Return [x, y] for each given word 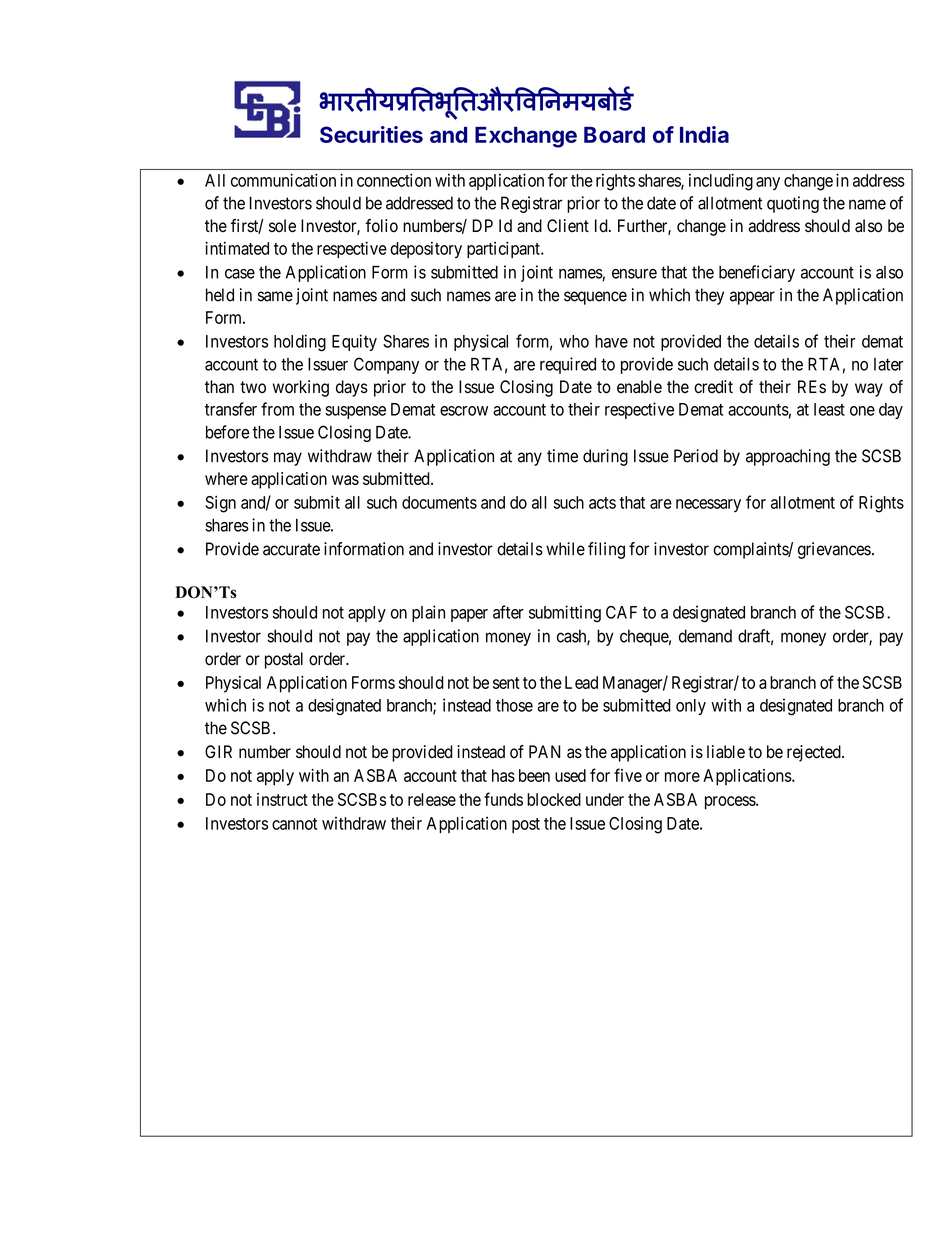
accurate [291, 549]
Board [614, 135]
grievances [834, 550]
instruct [282, 799]
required [568, 365]
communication [283, 180]
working [301, 388]
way [869, 390]
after [508, 612]
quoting [793, 204]
